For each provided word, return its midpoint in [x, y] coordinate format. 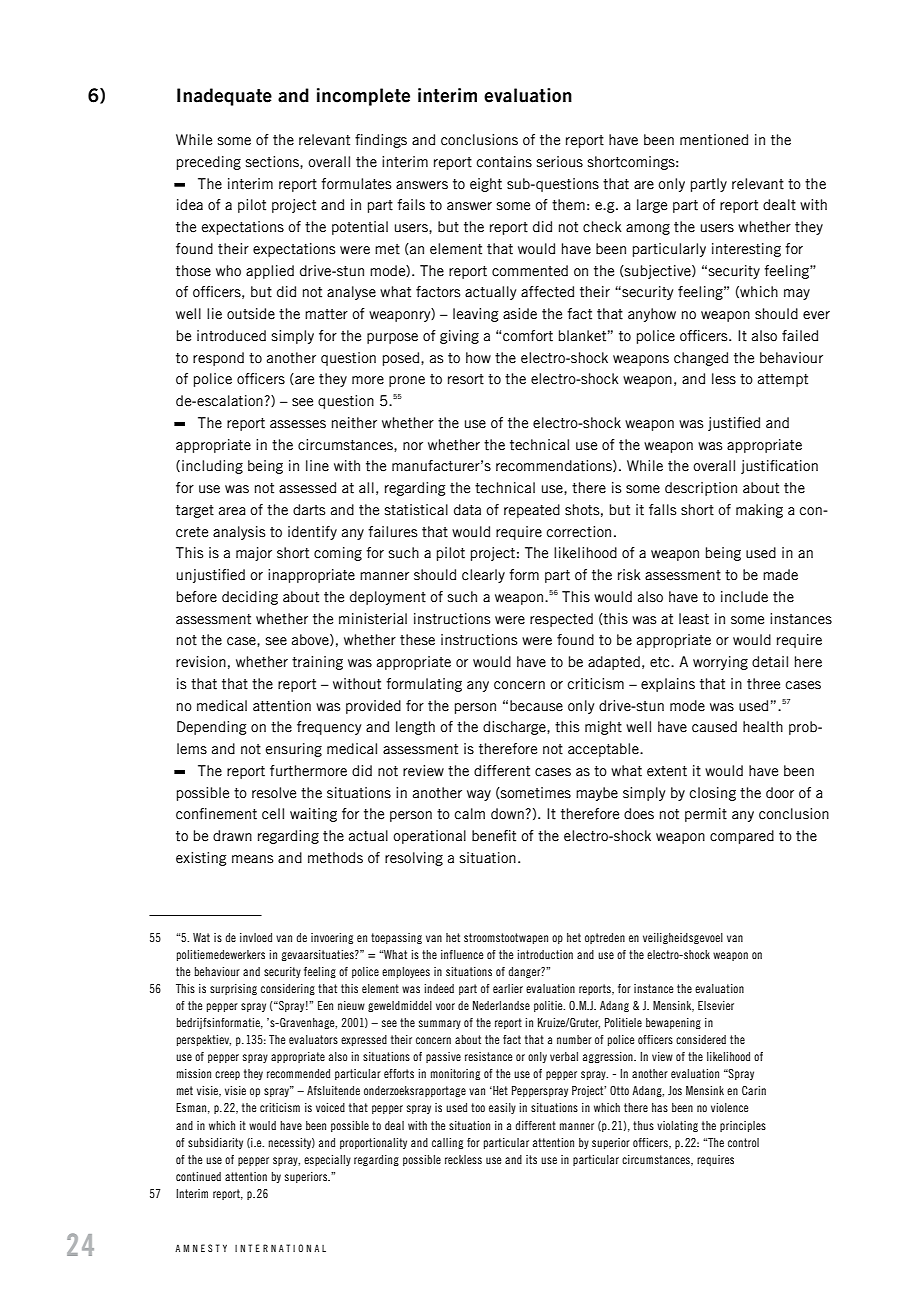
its [531, 1159]
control [743, 1142]
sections [273, 162]
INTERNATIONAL [280, 1248]
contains [504, 162]
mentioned [714, 140]
